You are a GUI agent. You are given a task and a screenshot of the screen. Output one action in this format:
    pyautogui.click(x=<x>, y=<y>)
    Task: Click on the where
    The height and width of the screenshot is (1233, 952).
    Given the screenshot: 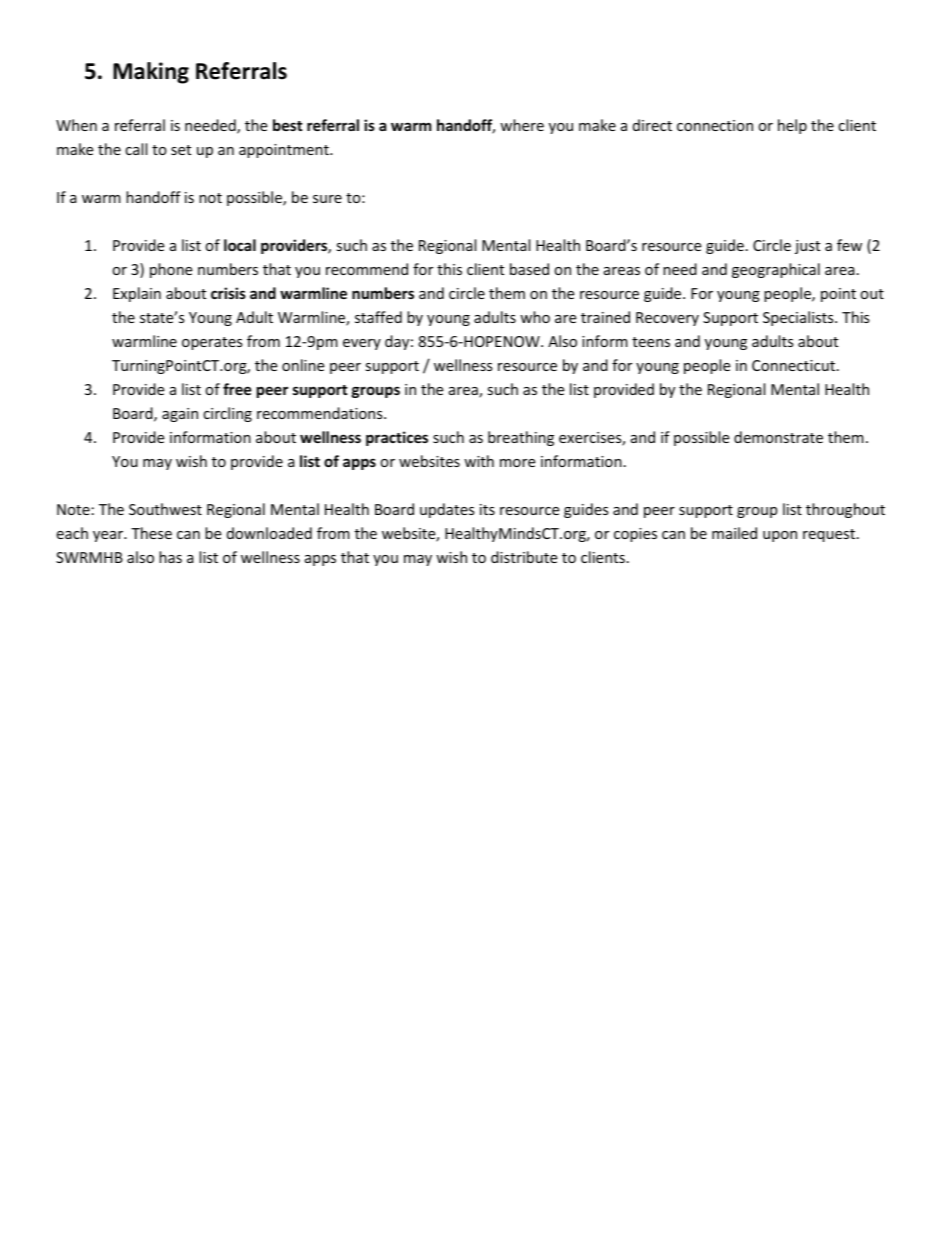 What is the action you would take?
    pyautogui.click(x=522, y=125)
